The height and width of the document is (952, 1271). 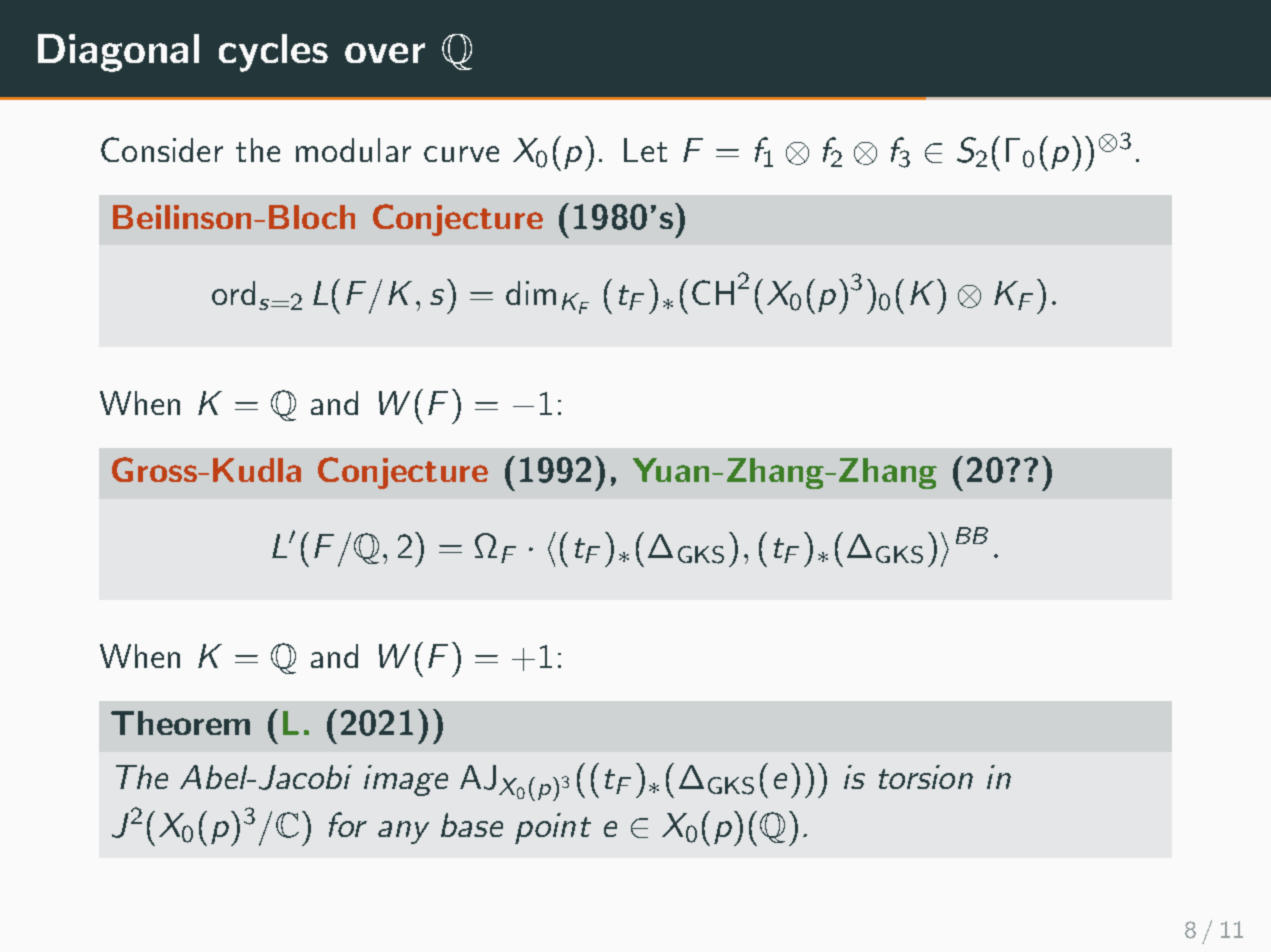 What do you see at coordinates (645, 150) in the document?
I see `Let` at bounding box center [645, 150].
